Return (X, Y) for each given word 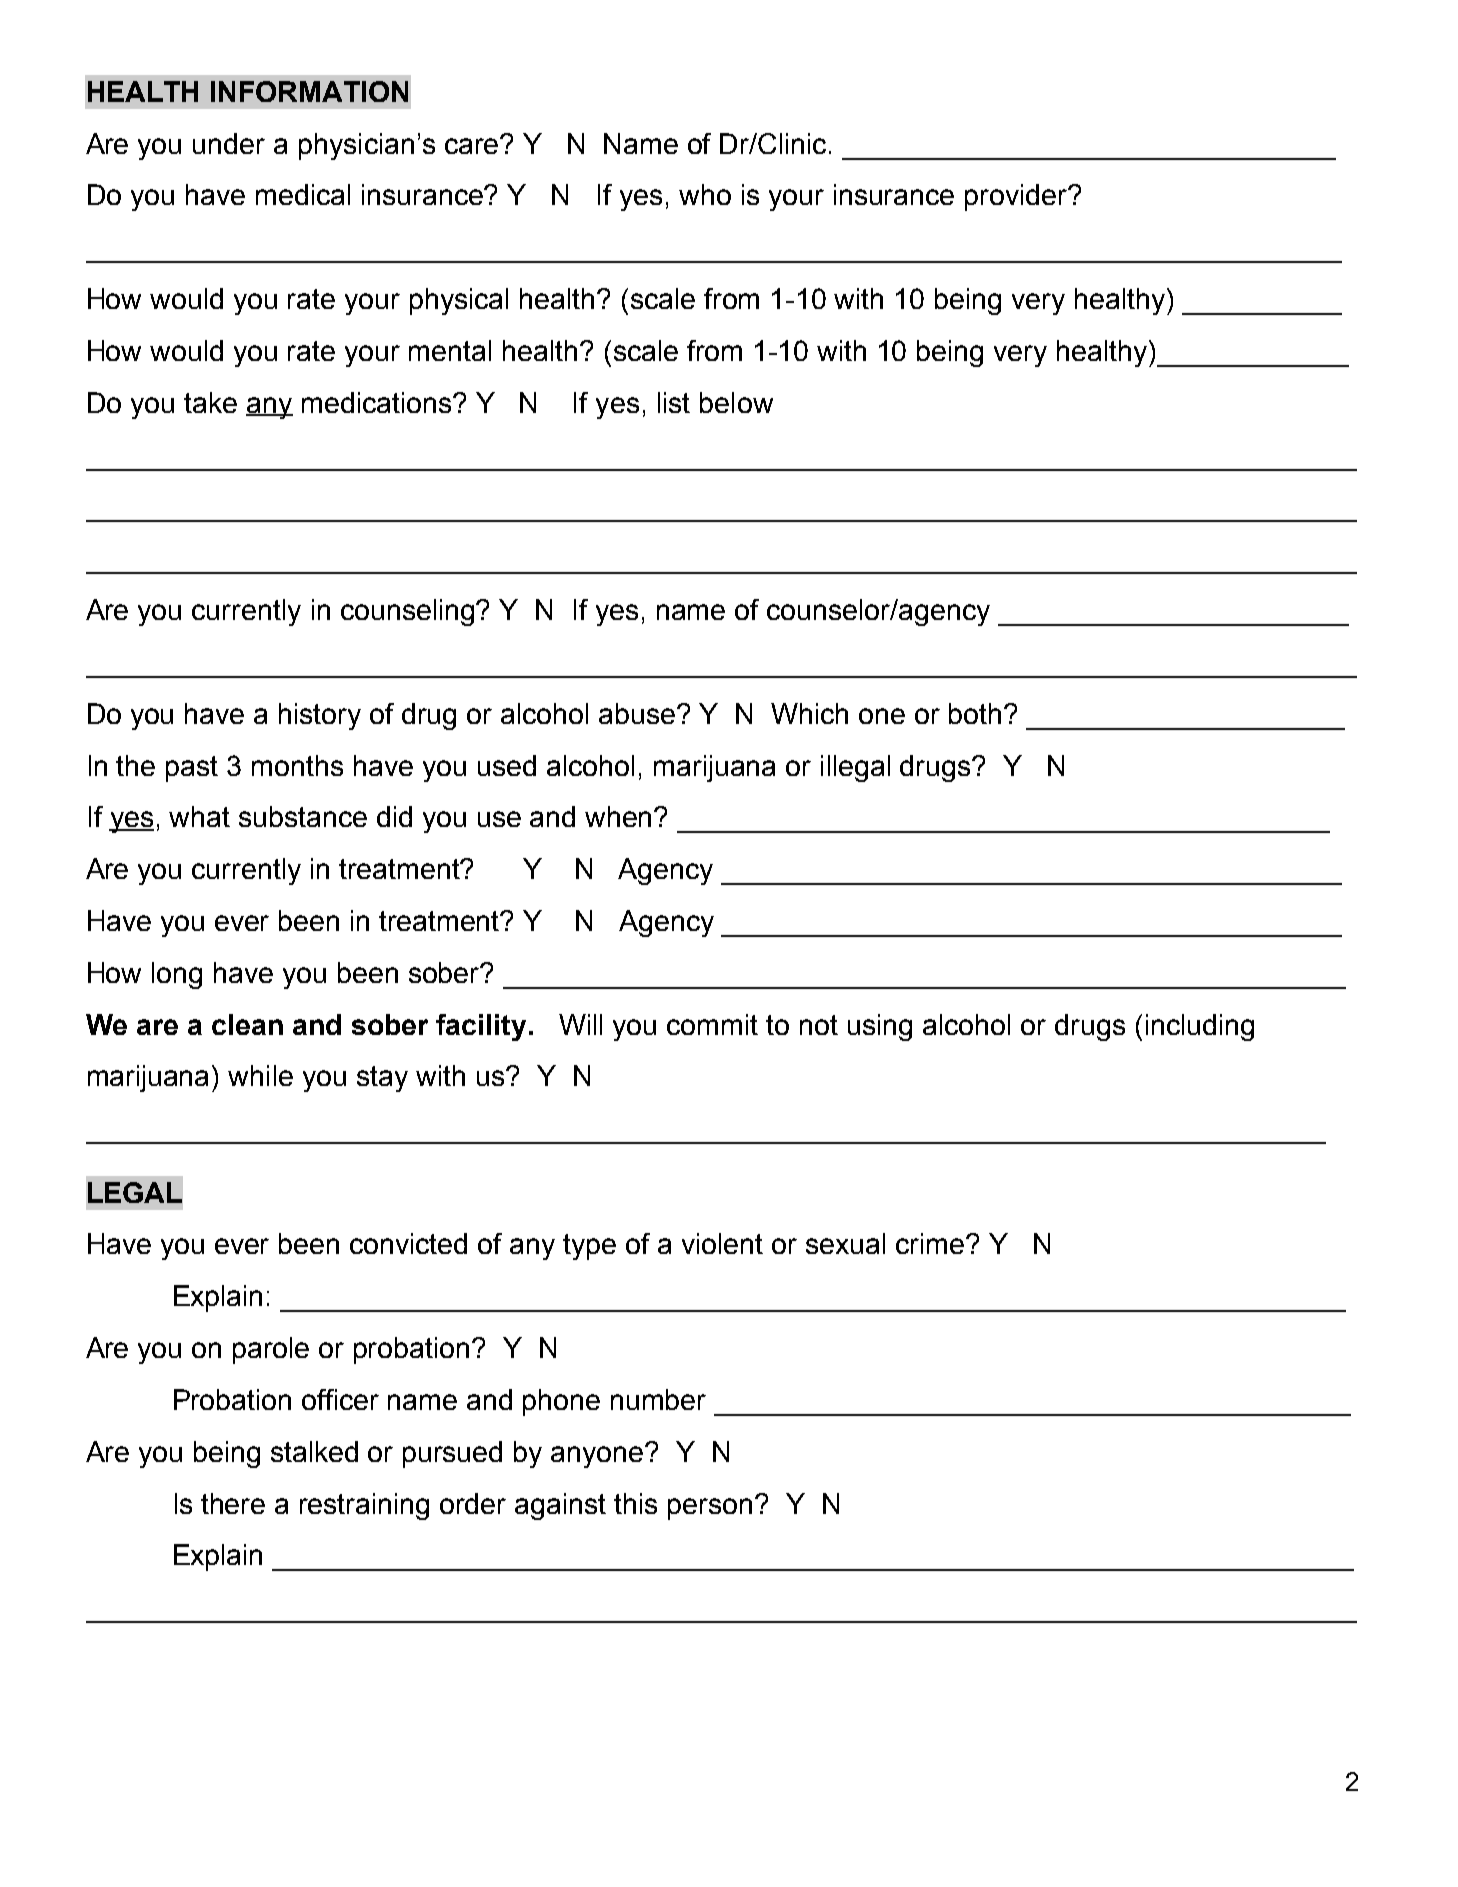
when (620, 816)
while (260, 1075)
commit (712, 1024)
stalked (314, 1451)
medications (378, 402)
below (736, 402)
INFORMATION (309, 91)
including (1200, 1027)
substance (303, 816)
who (705, 194)
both (975, 713)
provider (1017, 197)
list (674, 402)
